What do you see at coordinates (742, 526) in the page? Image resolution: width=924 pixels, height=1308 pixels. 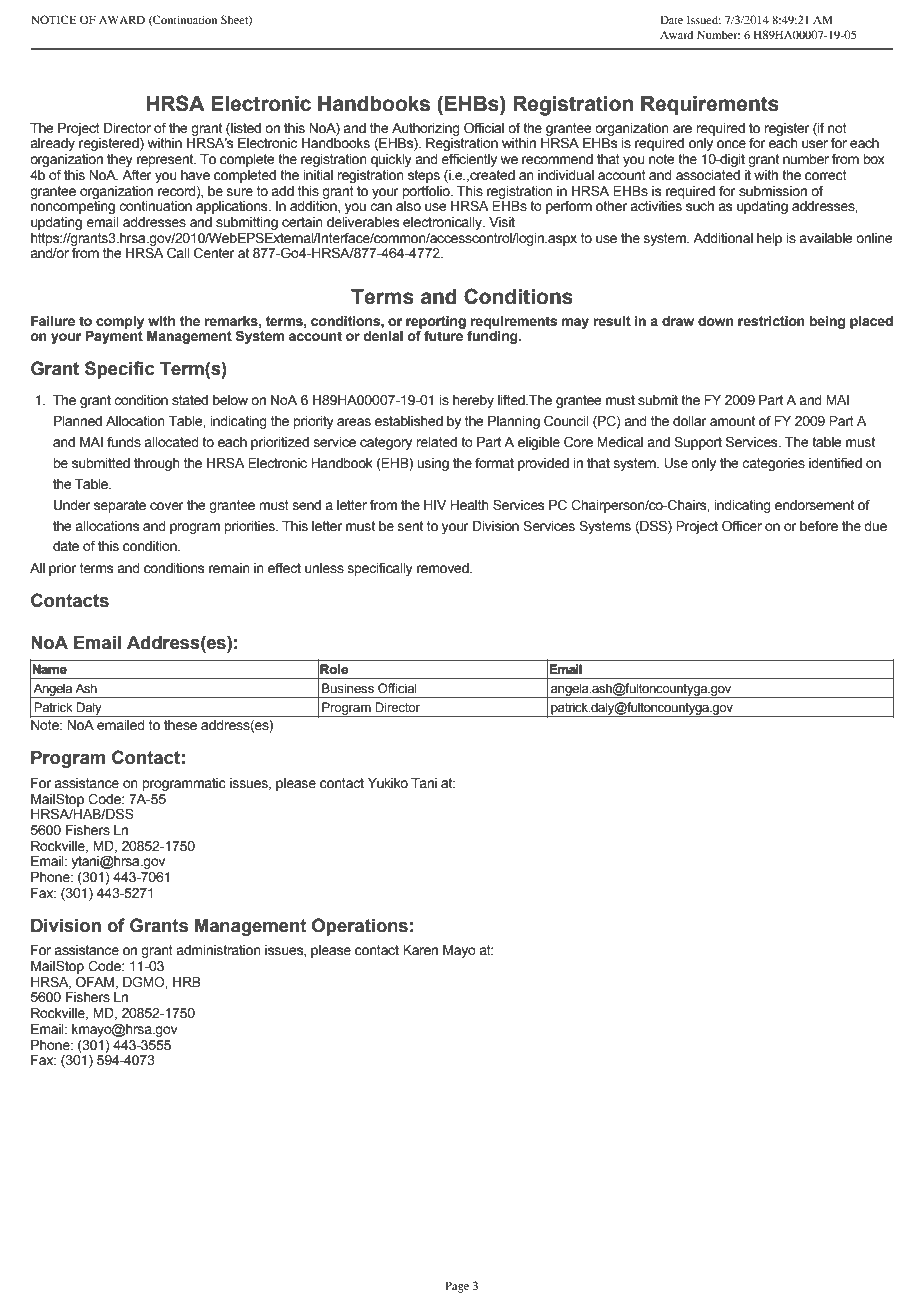 I see `Officer` at bounding box center [742, 526].
